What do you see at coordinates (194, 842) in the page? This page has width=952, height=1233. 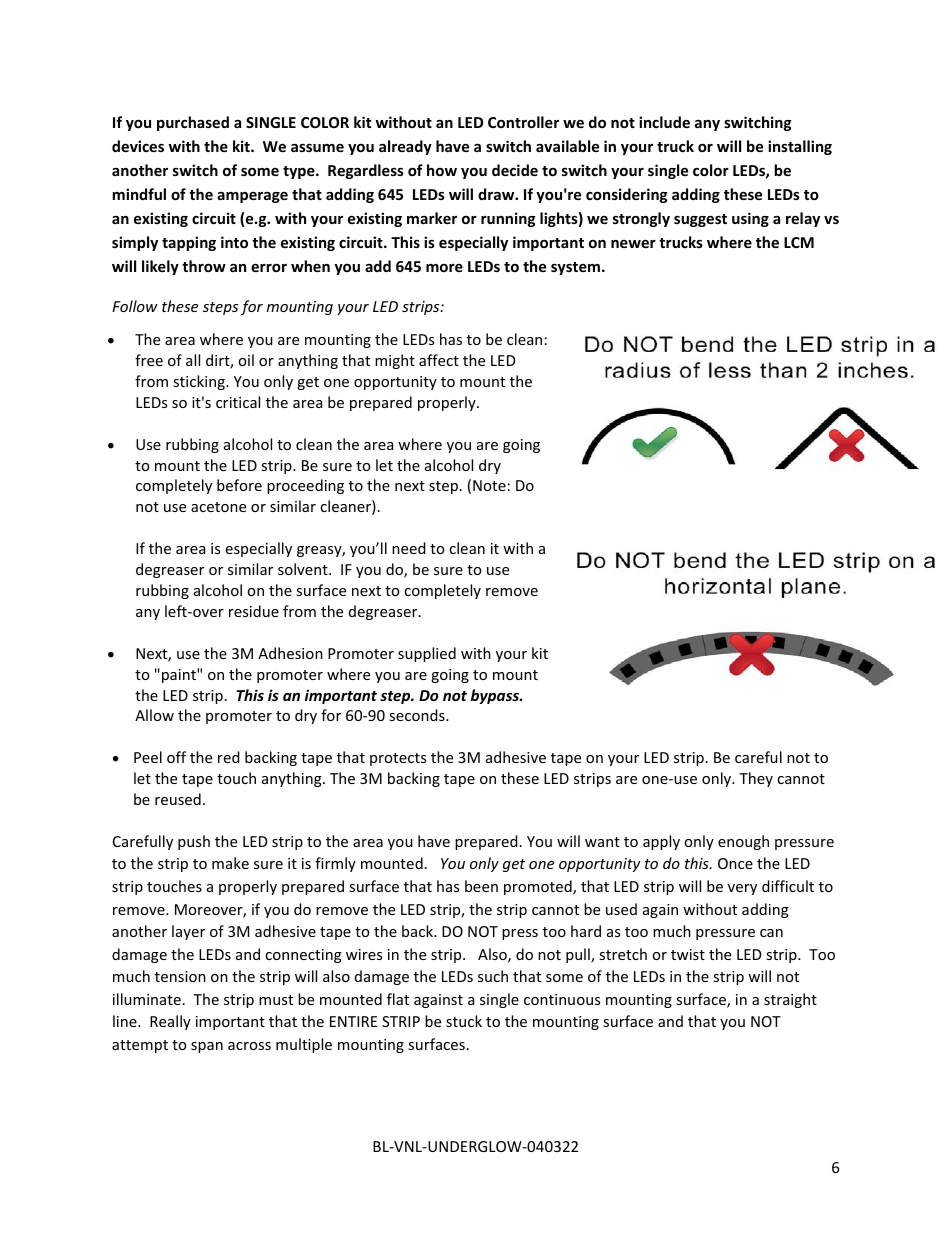 I see `push` at bounding box center [194, 842].
